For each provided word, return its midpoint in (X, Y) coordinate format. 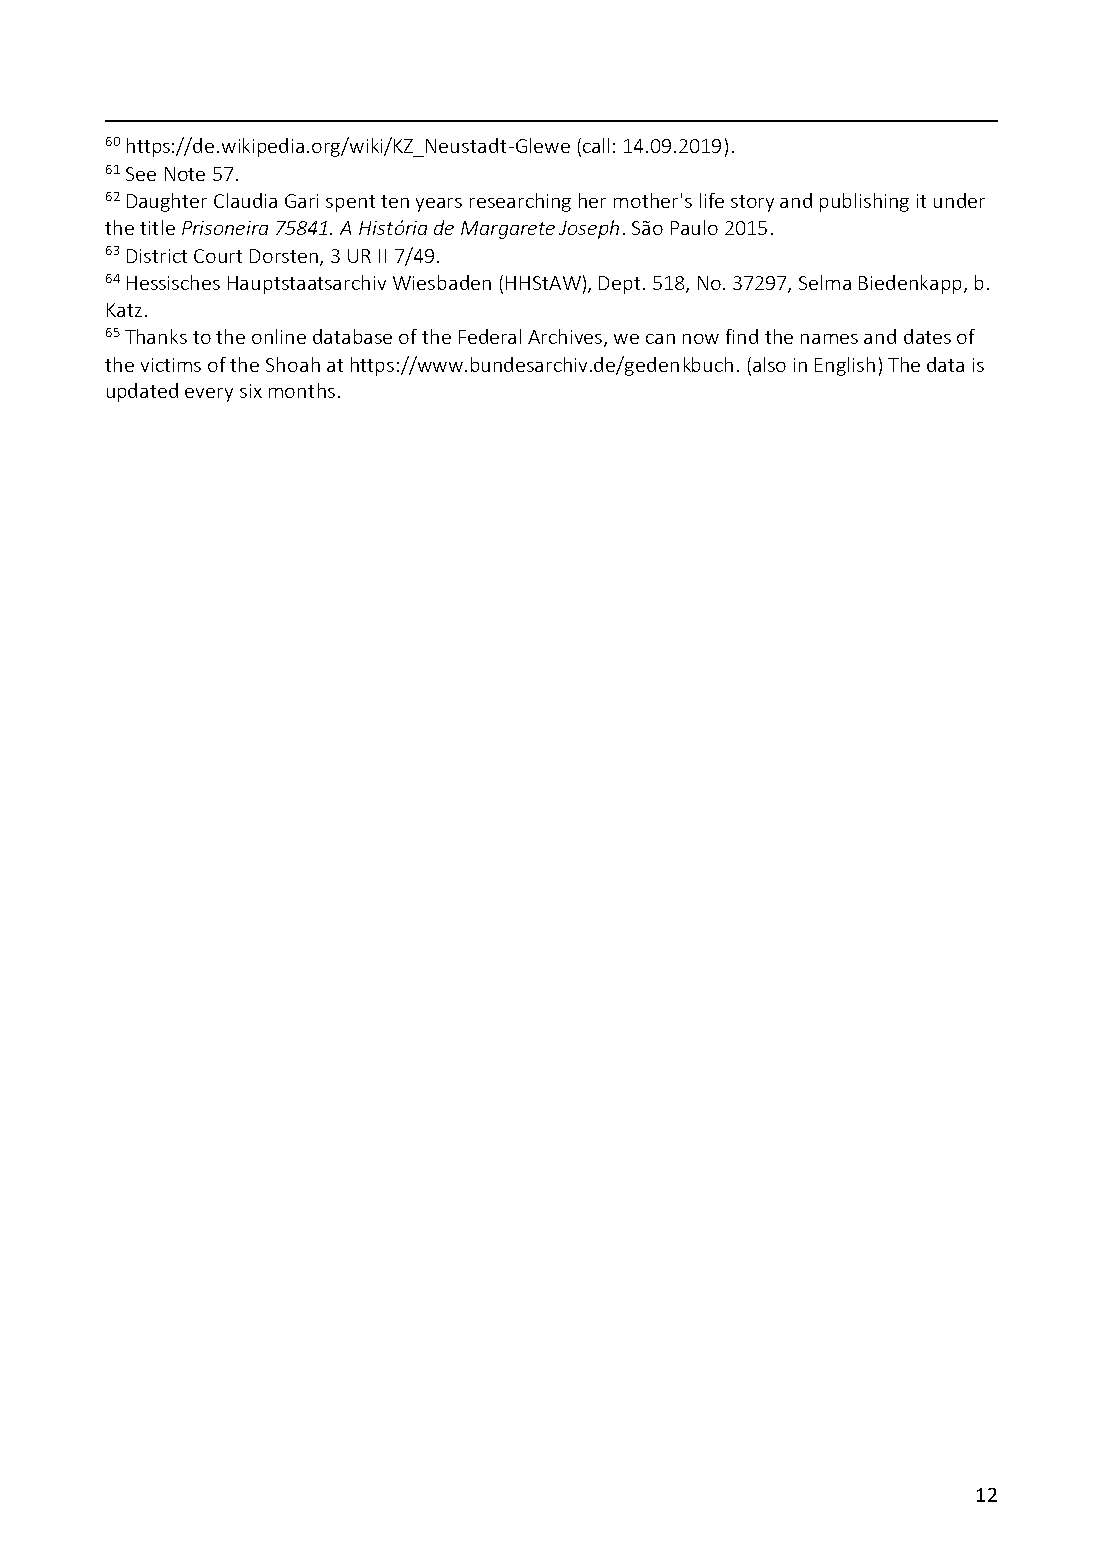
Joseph (589, 229)
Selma (825, 282)
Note (185, 174)
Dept (619, 285)
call (596, 145)
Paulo (694, 227)
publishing (864, 202)
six (251, 391)
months (302, 390)
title (157, 227)
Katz (124, 310)
